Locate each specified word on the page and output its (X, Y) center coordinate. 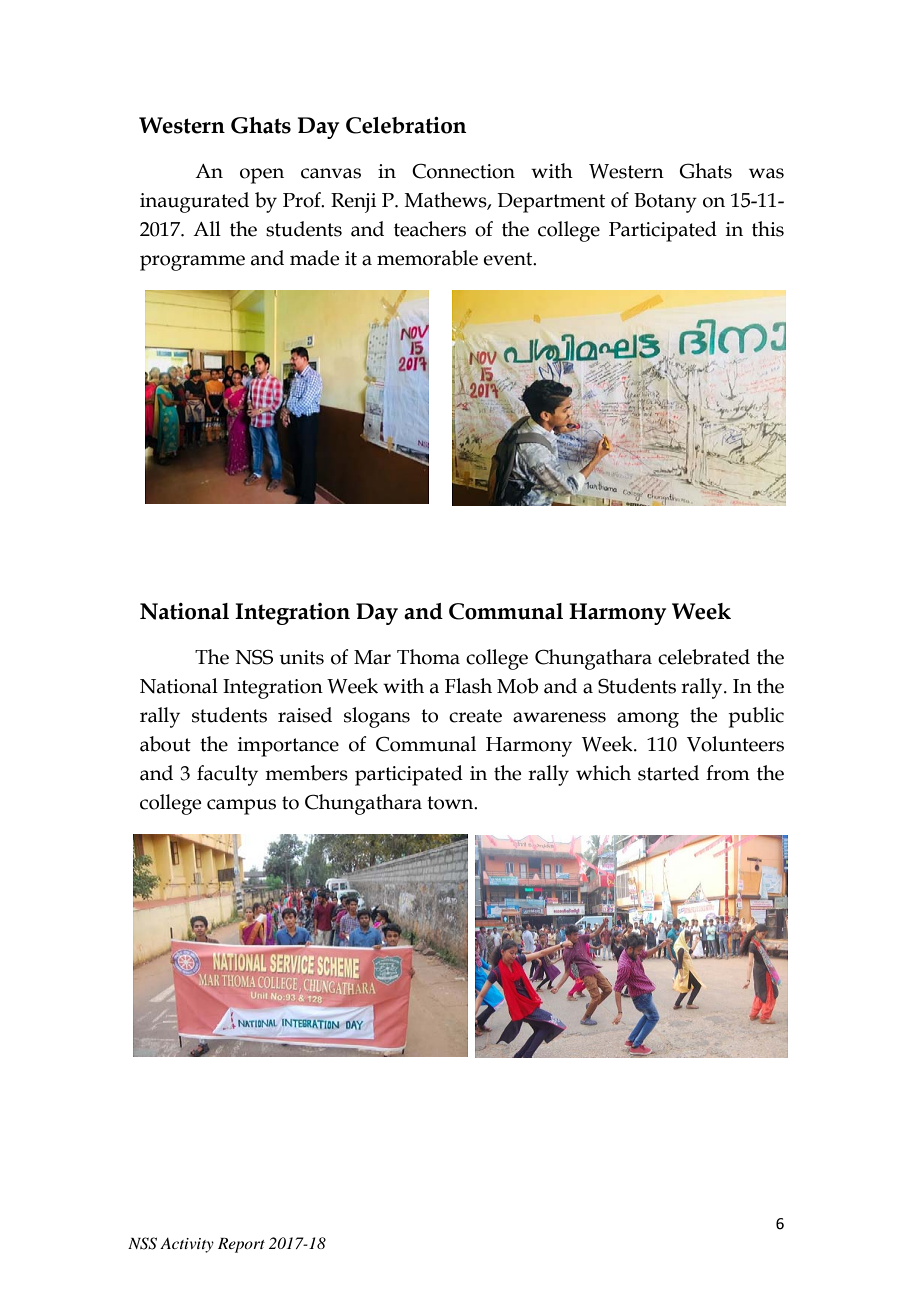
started (668, 773)
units (301, 657)
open (262, 176)
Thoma (428, 657)
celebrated (704, 657)
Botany (665, 203)
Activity (187, 1245)
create (475, 716)
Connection (463, 171)
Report (241, 1245)
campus (241, 807)
